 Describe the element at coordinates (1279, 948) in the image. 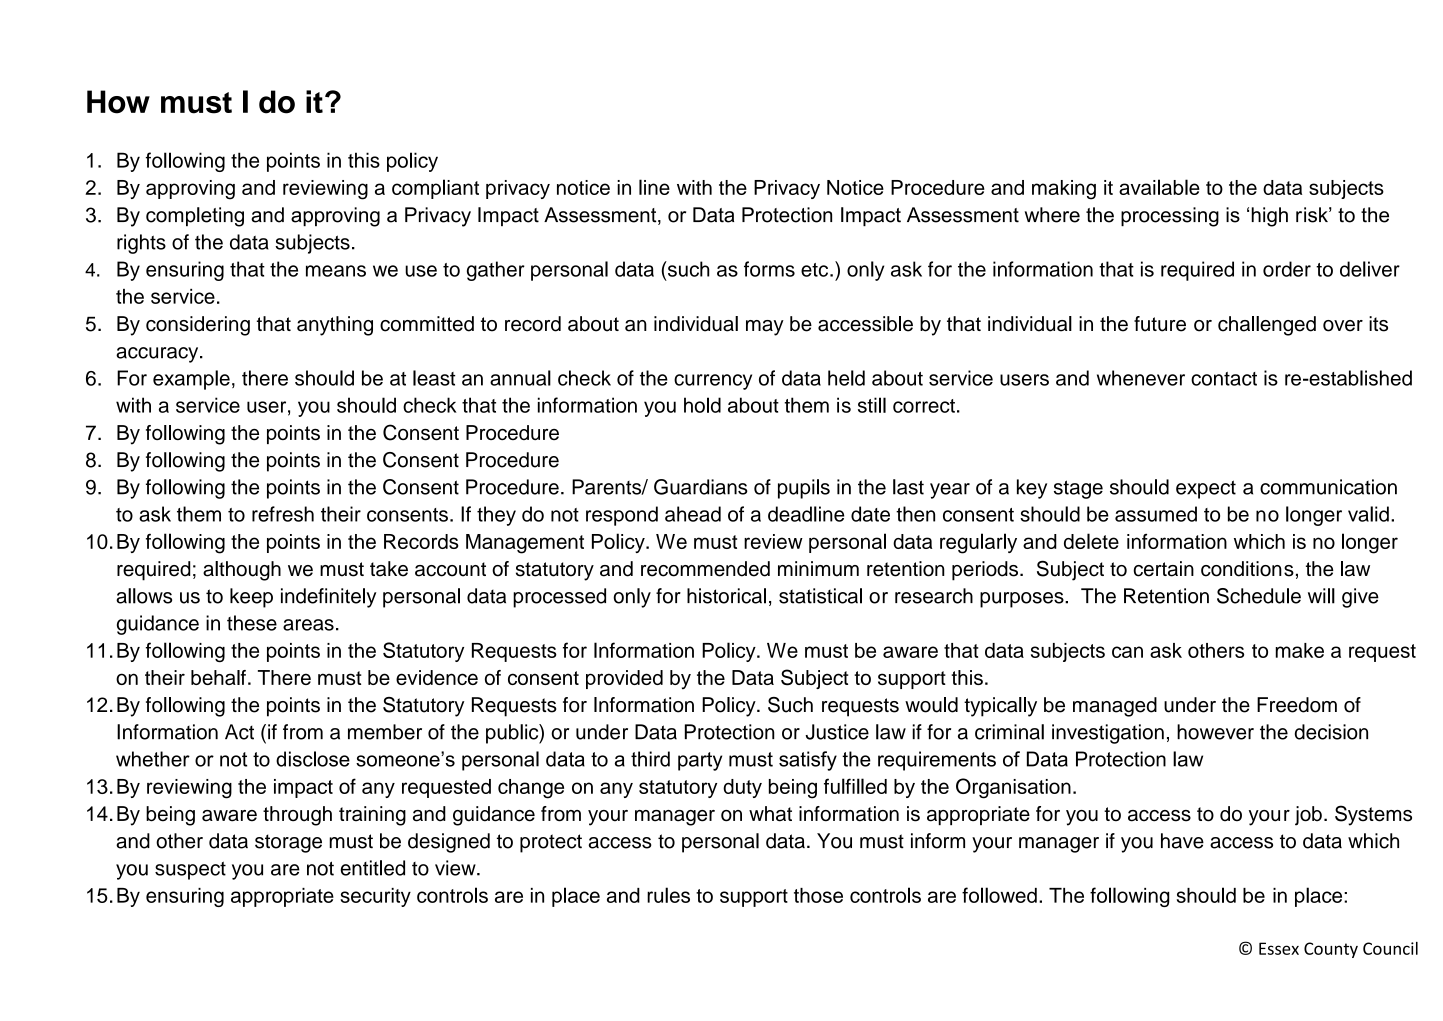

I see `Essex` at that location.
